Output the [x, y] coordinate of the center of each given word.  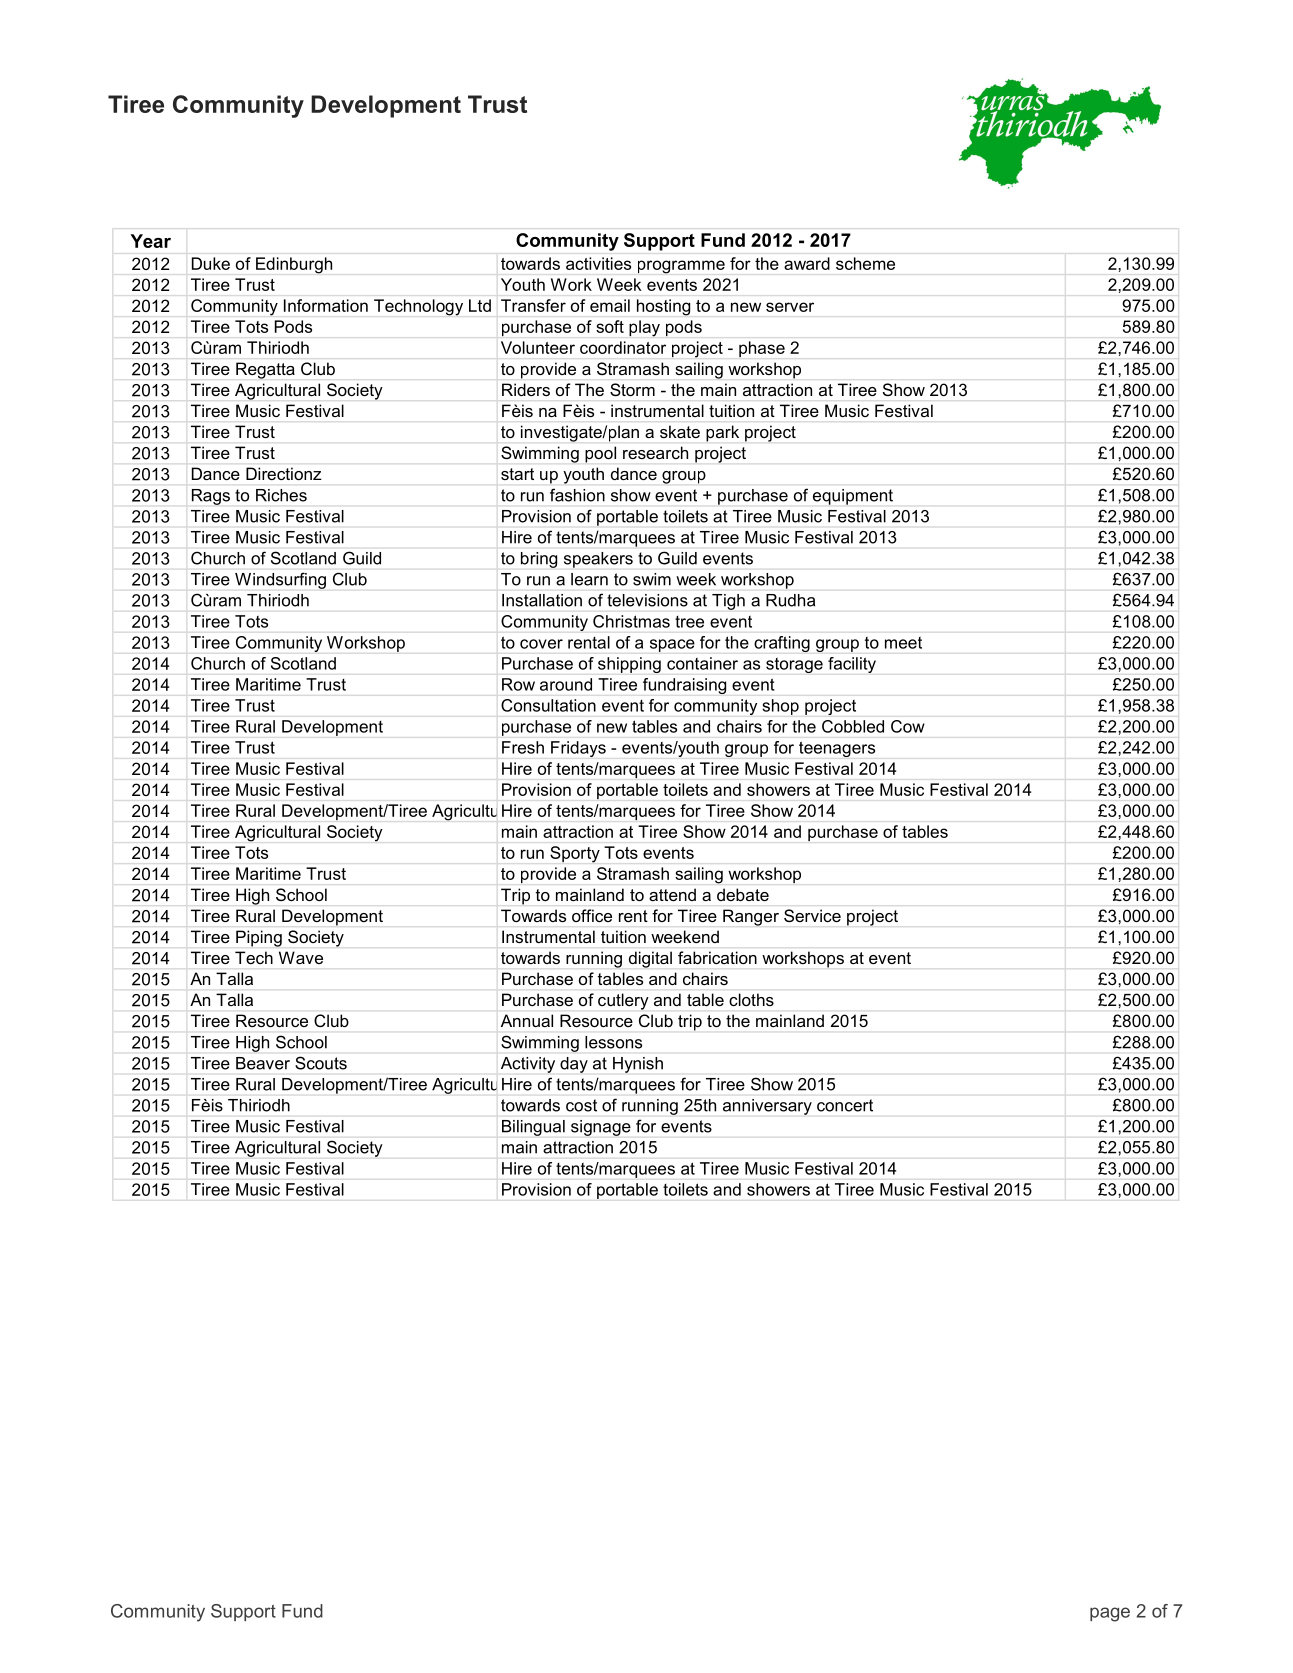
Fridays [578, 749]
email [610, 305]
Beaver [263, 1063]
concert [845, 1105]
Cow [908, 726]
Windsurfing [280, 580]
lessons [613, 1042]
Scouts [321, 1063]
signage [601, 1128]
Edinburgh [294, 265]
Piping [259, 938]
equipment [853, 497]
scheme [865, 263]
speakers [598, 560]
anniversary [767, 1107]
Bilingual [533, 1128]
